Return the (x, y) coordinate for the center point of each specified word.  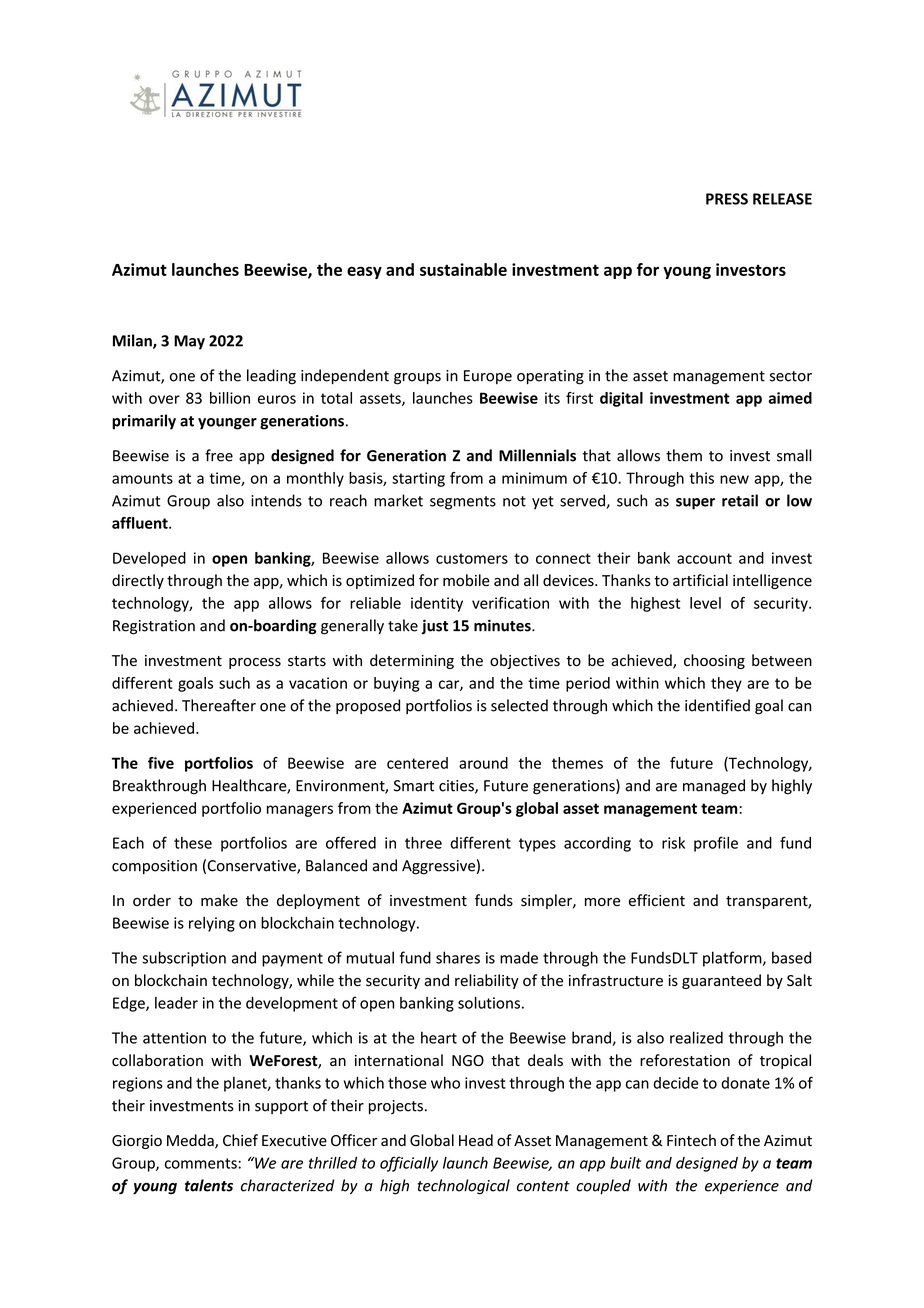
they (726, 684)
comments (202, 1163)
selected (519, 705)
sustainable (463, 269)
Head (476, 1140)
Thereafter (219, 705)
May (189, 342)
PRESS (727, 199)
